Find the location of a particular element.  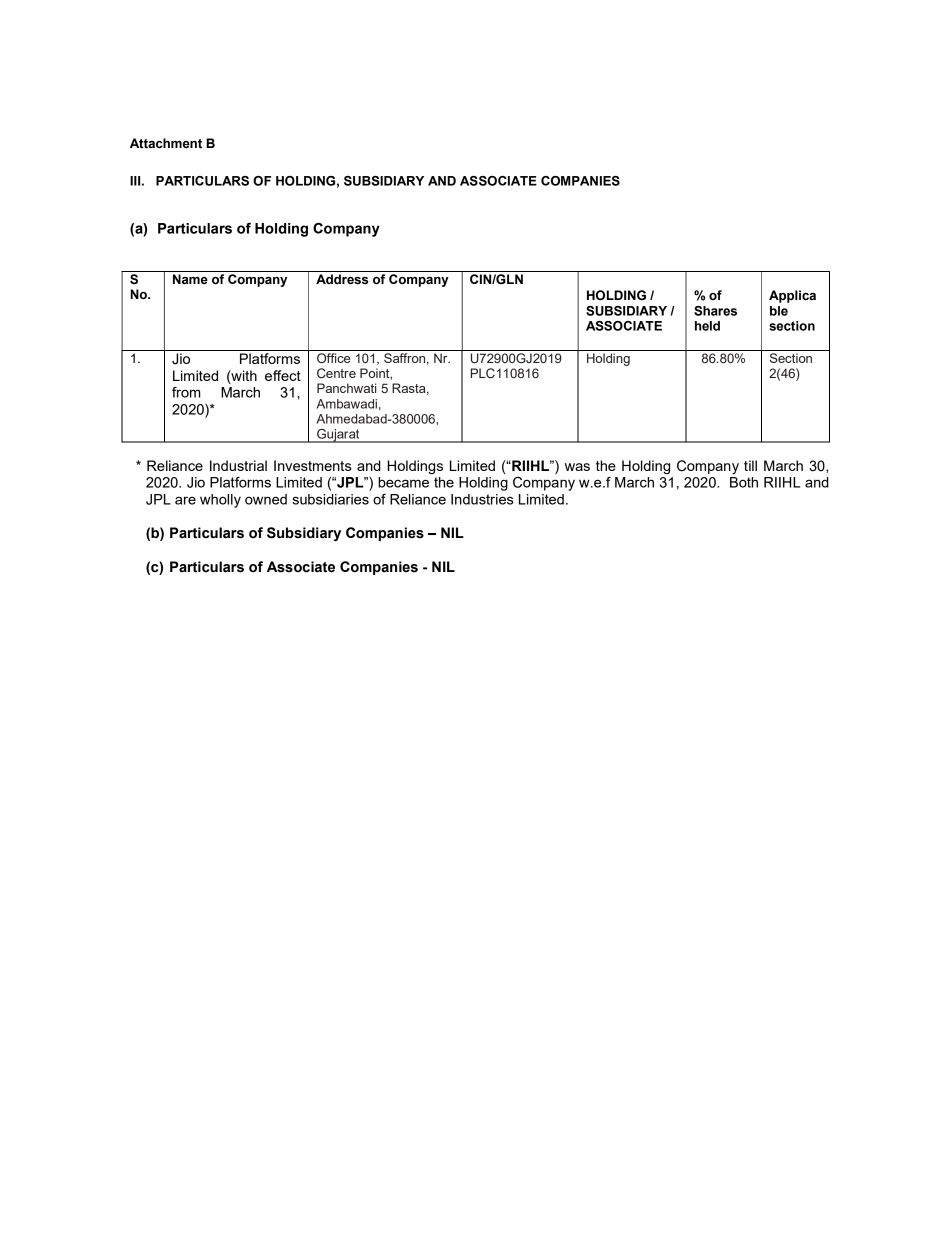

Centre is located at coordinates (336, 373).
